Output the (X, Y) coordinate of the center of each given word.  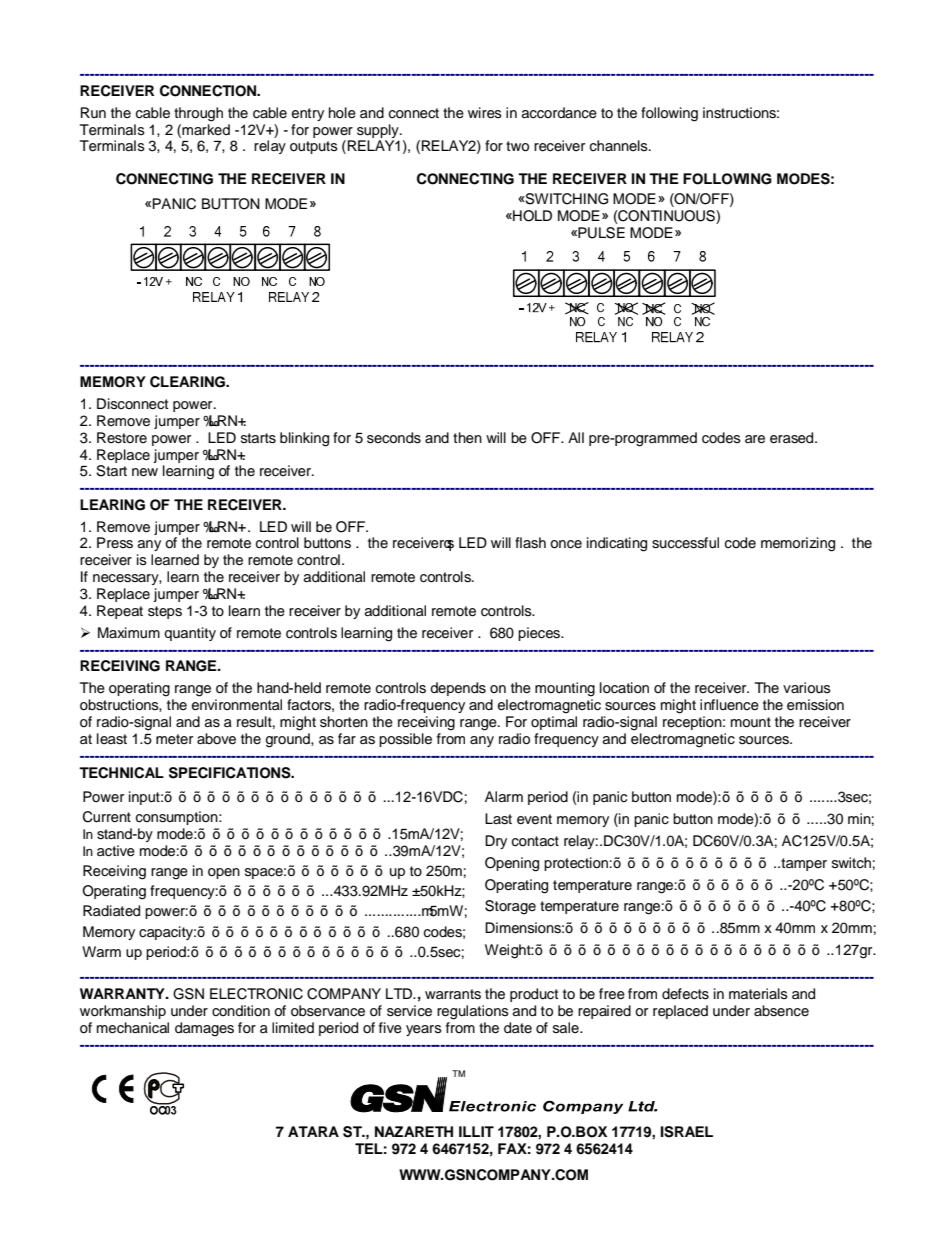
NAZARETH (414, 1131)
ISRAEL (687, 1132)
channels (620, 146)
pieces (540, 634)
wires (485, 113)
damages (204, 1029)
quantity (190, 634)
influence (729, 705)
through (198, 114)
